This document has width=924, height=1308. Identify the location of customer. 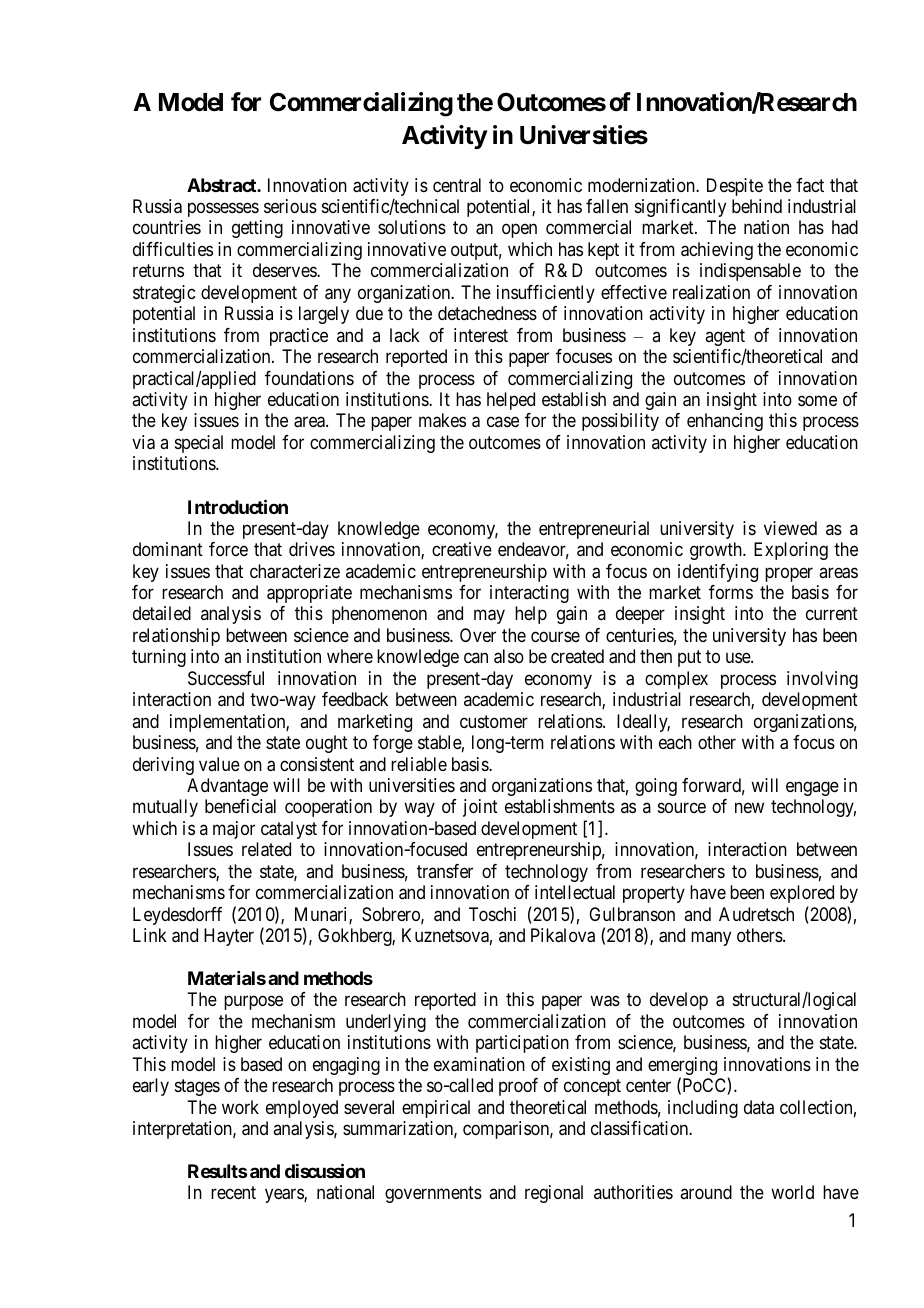
(494, 721).
